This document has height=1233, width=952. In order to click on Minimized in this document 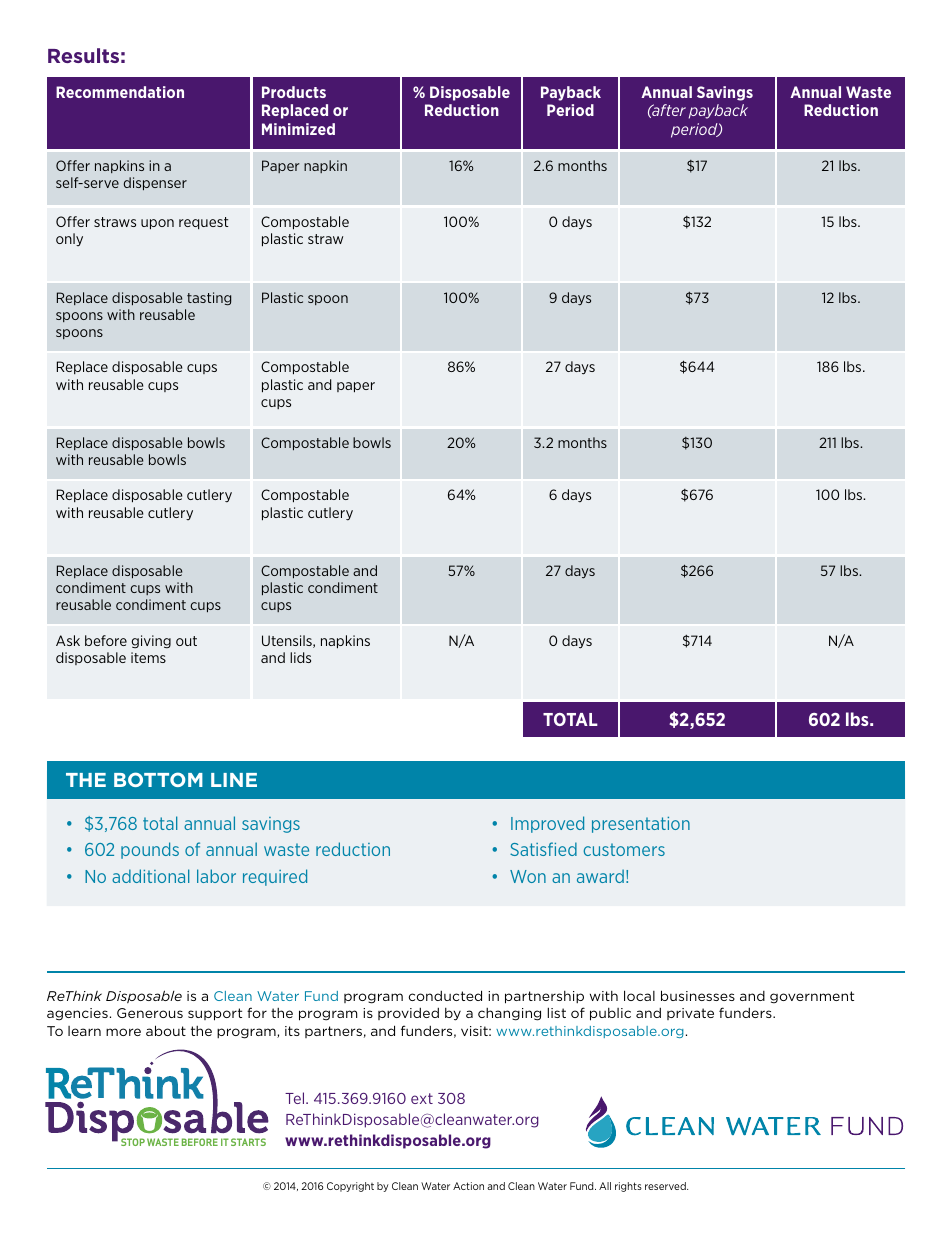, I will do `click(298, 129)`.
